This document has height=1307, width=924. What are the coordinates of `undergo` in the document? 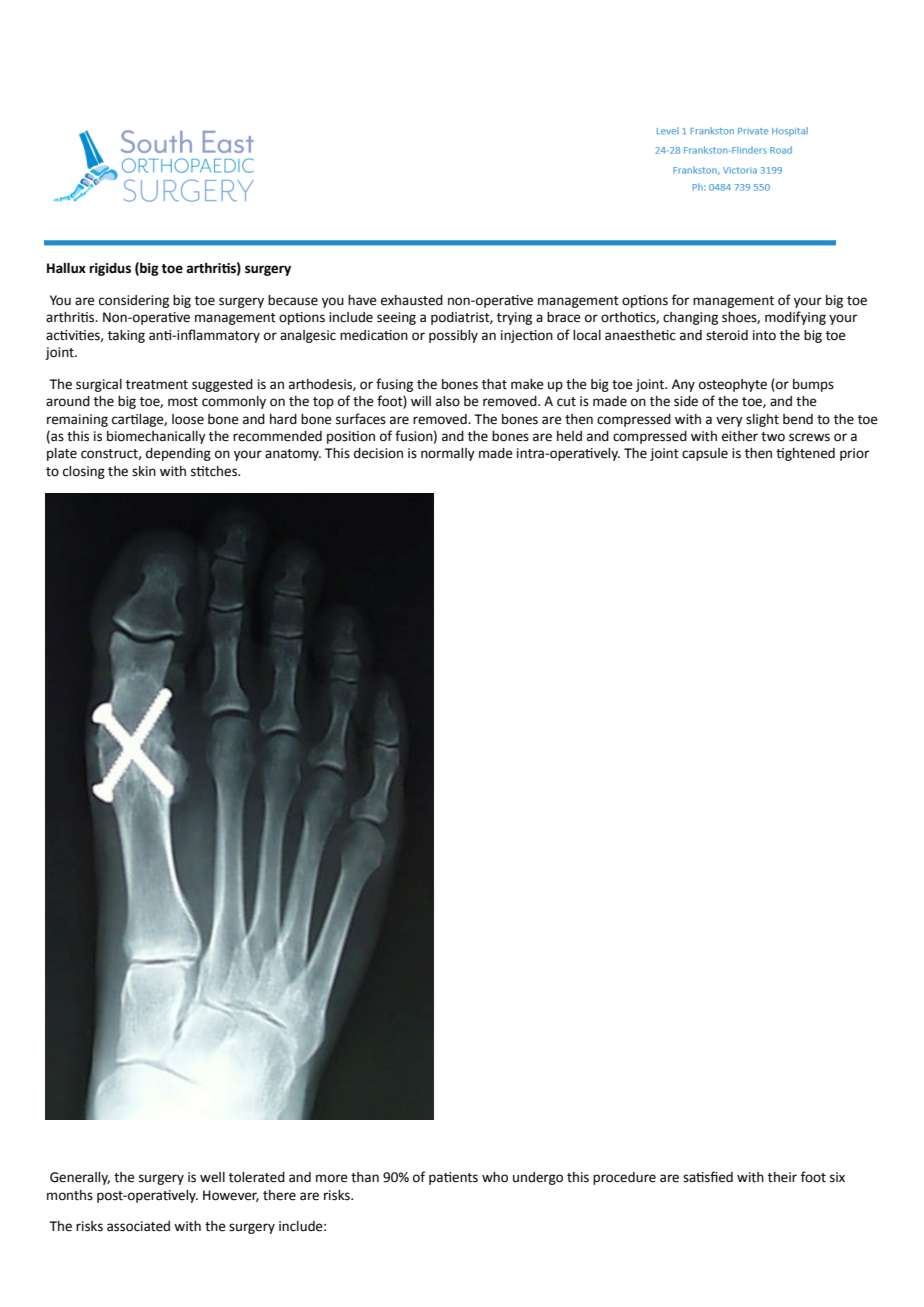 It's located at (538, 1178).
